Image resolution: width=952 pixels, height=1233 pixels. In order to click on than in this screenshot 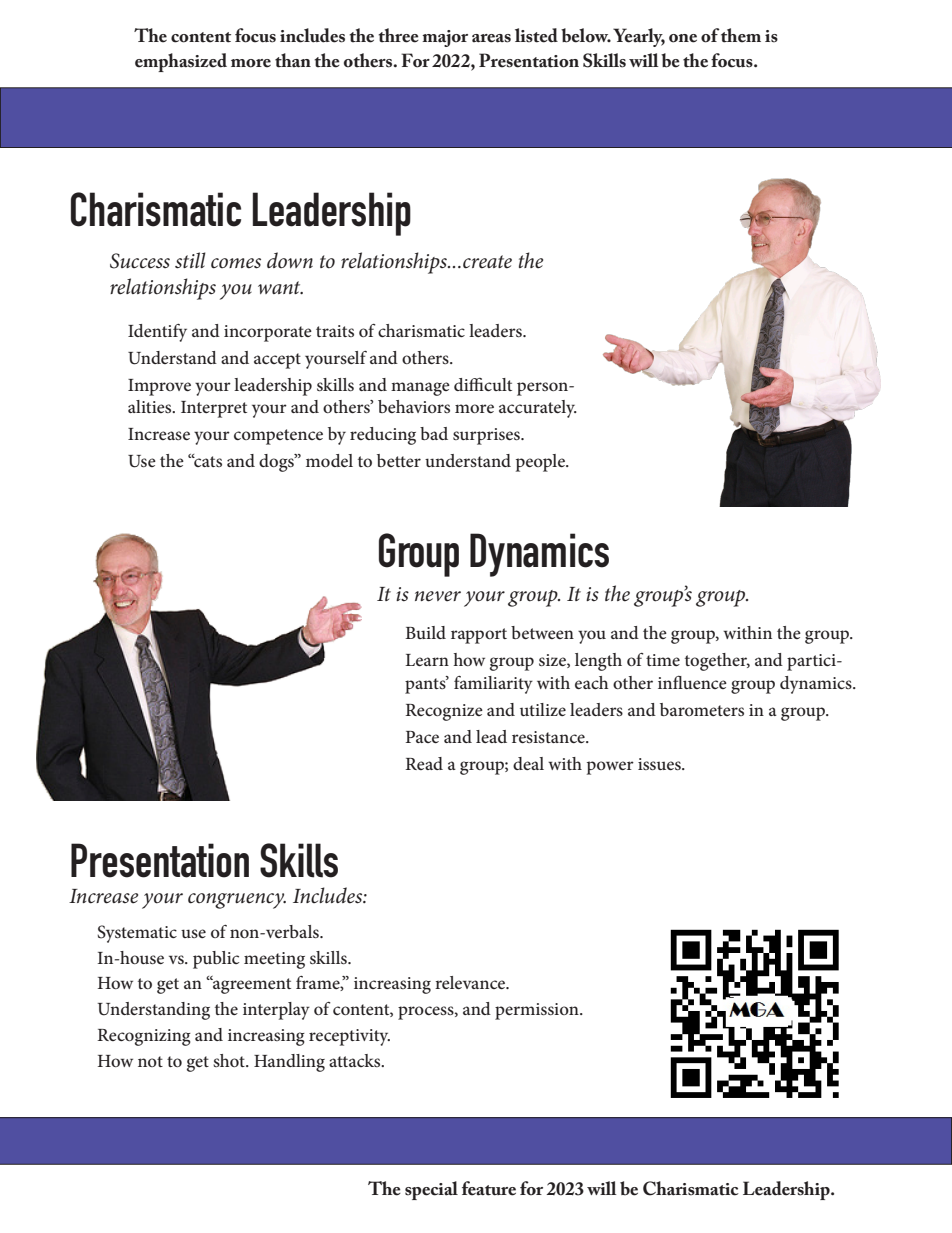, I will do `click(293, 60)`.
